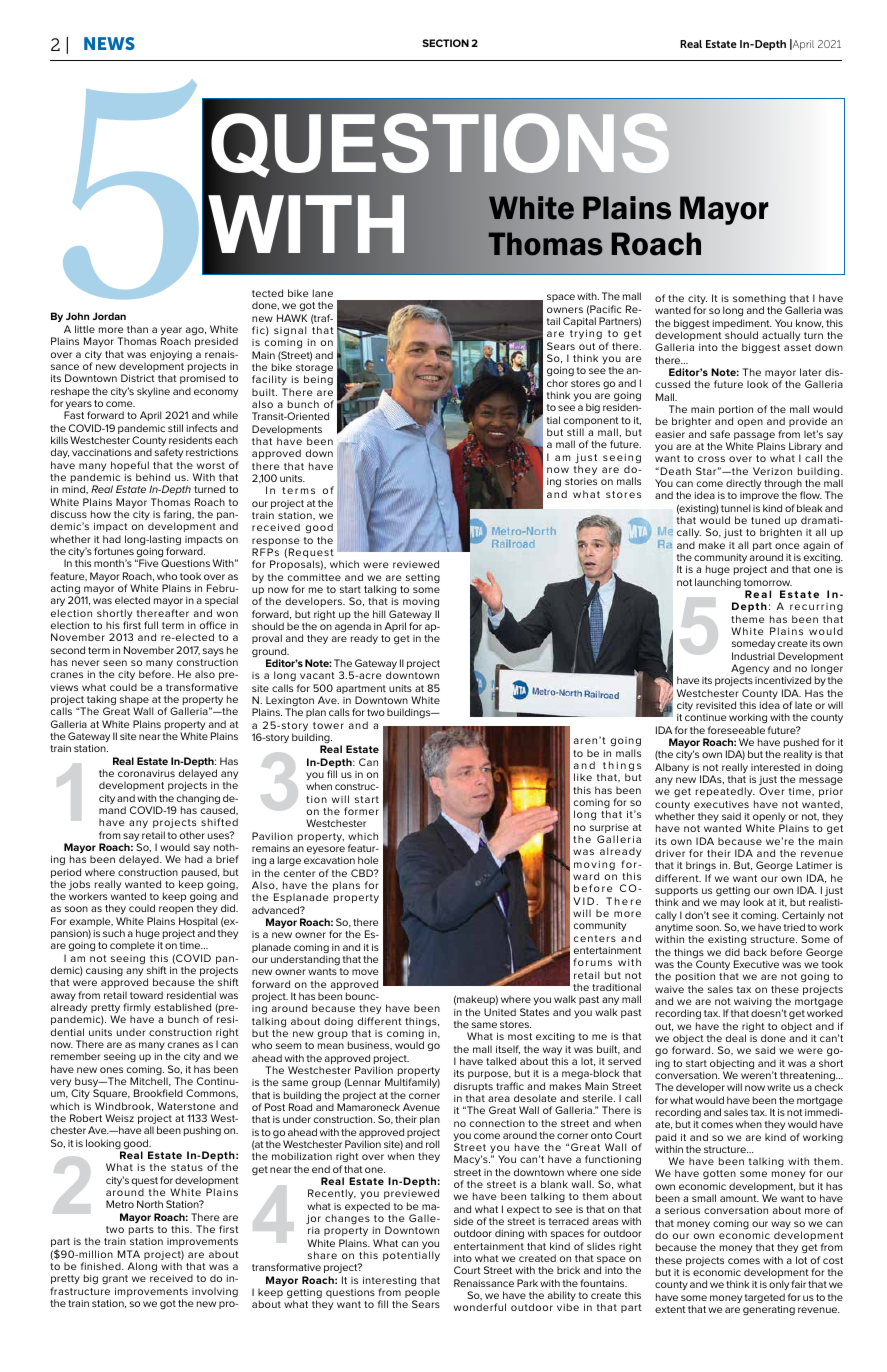 The width and height of the page is (887, 1372). What do you see at coordinates (323, 293) in the page?
I see `lane` at bounding box center [323, 293].
